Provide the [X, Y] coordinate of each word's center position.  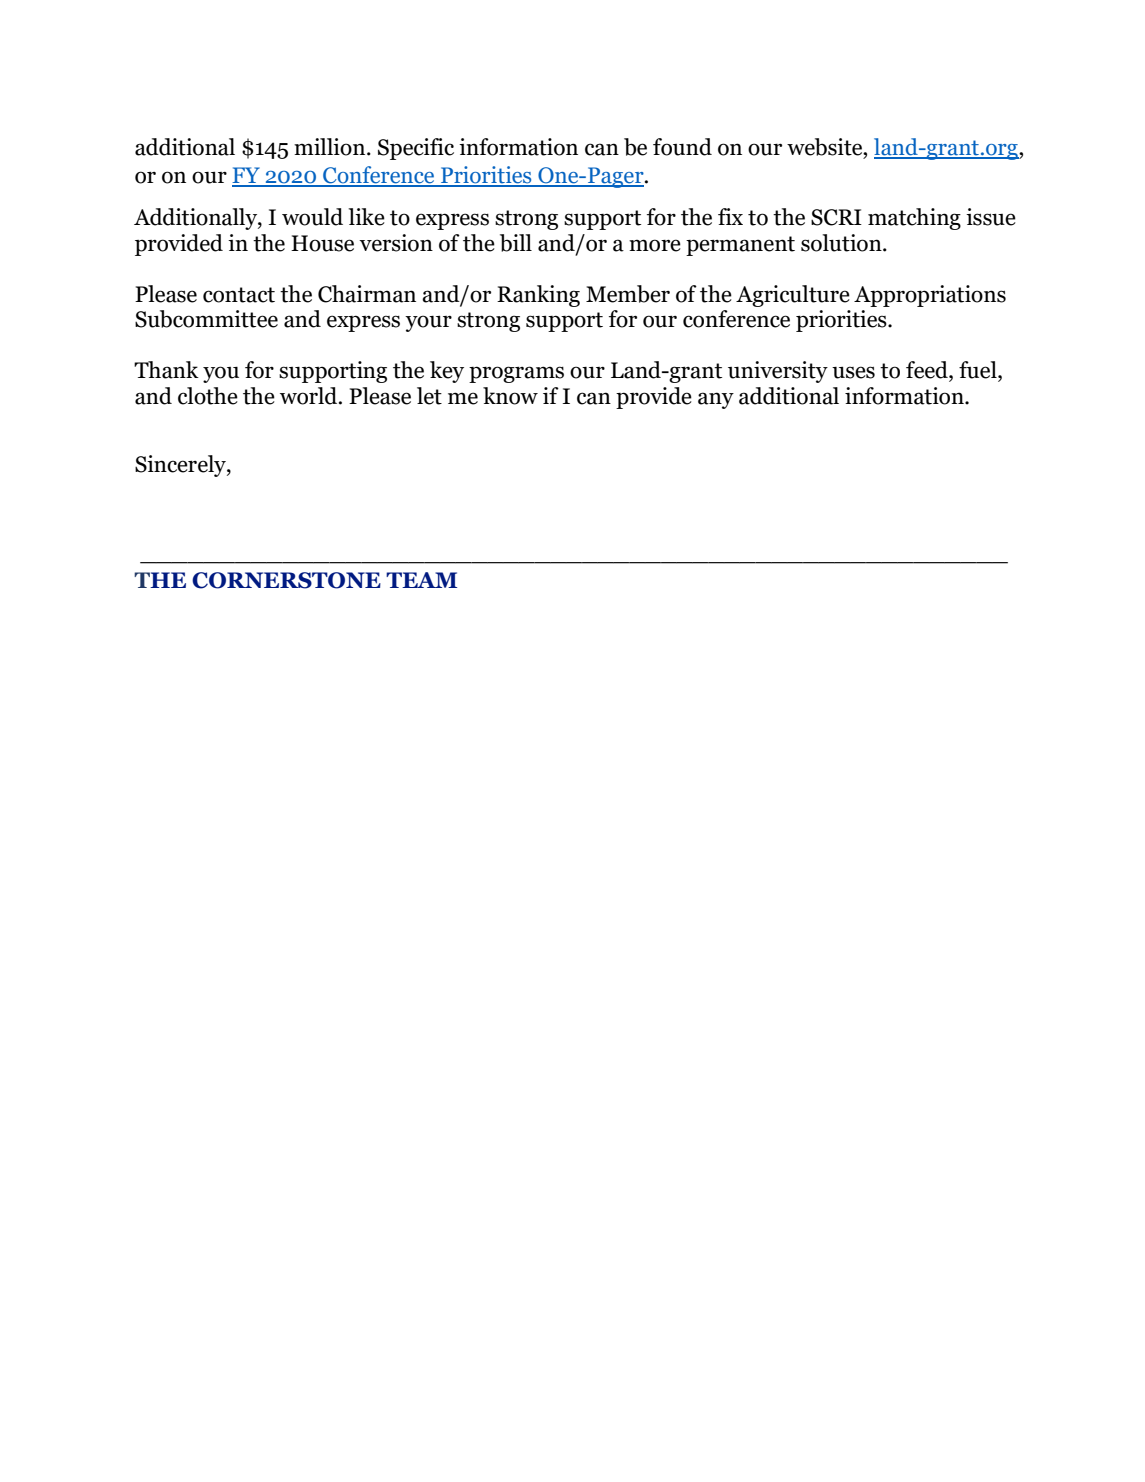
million [331, 147]
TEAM [421, 580]
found [682, 147]
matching [914, 219]
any [716, 400]
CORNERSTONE [286, 580]
